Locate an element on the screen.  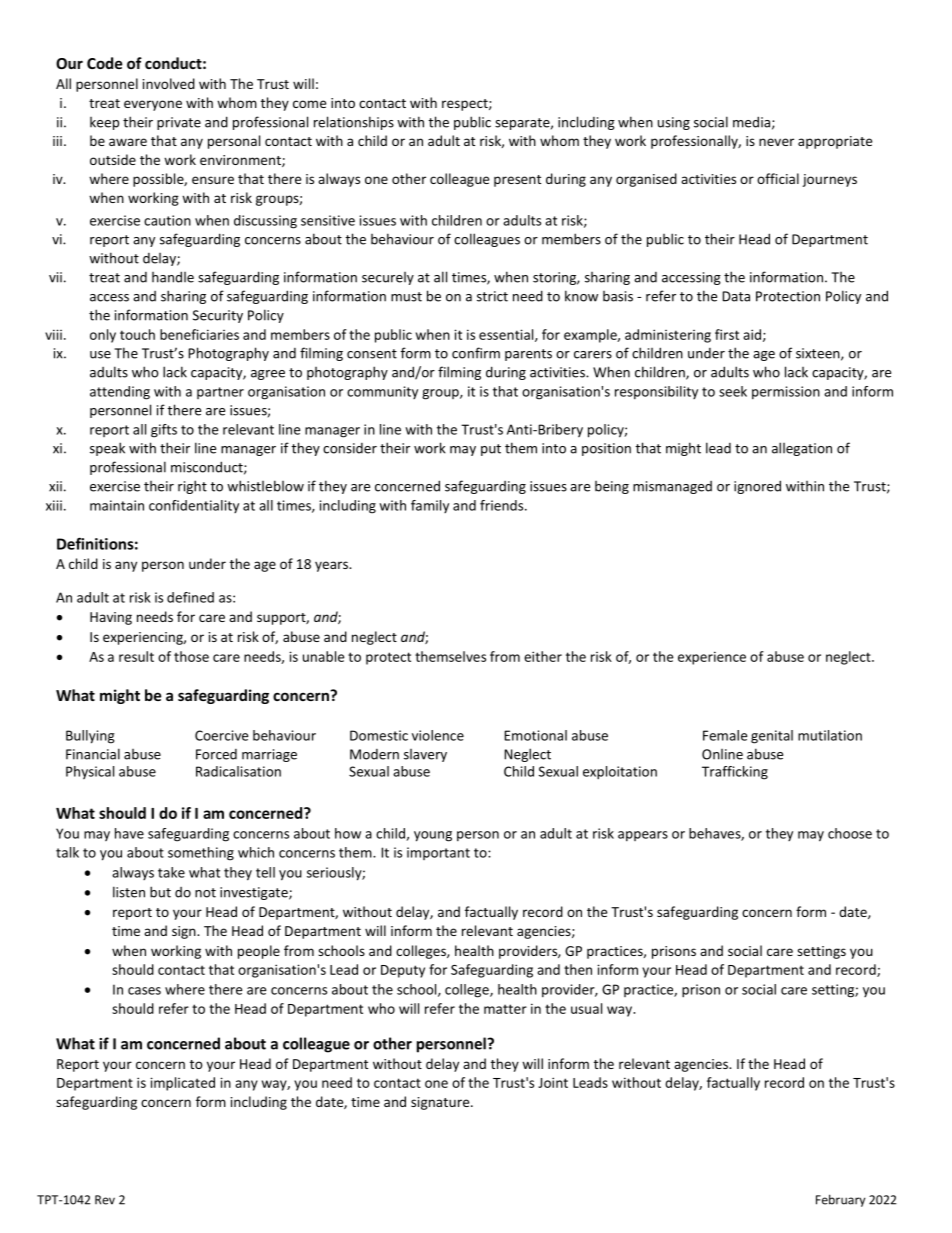
Rev is located at coordinates (105, 1200).
